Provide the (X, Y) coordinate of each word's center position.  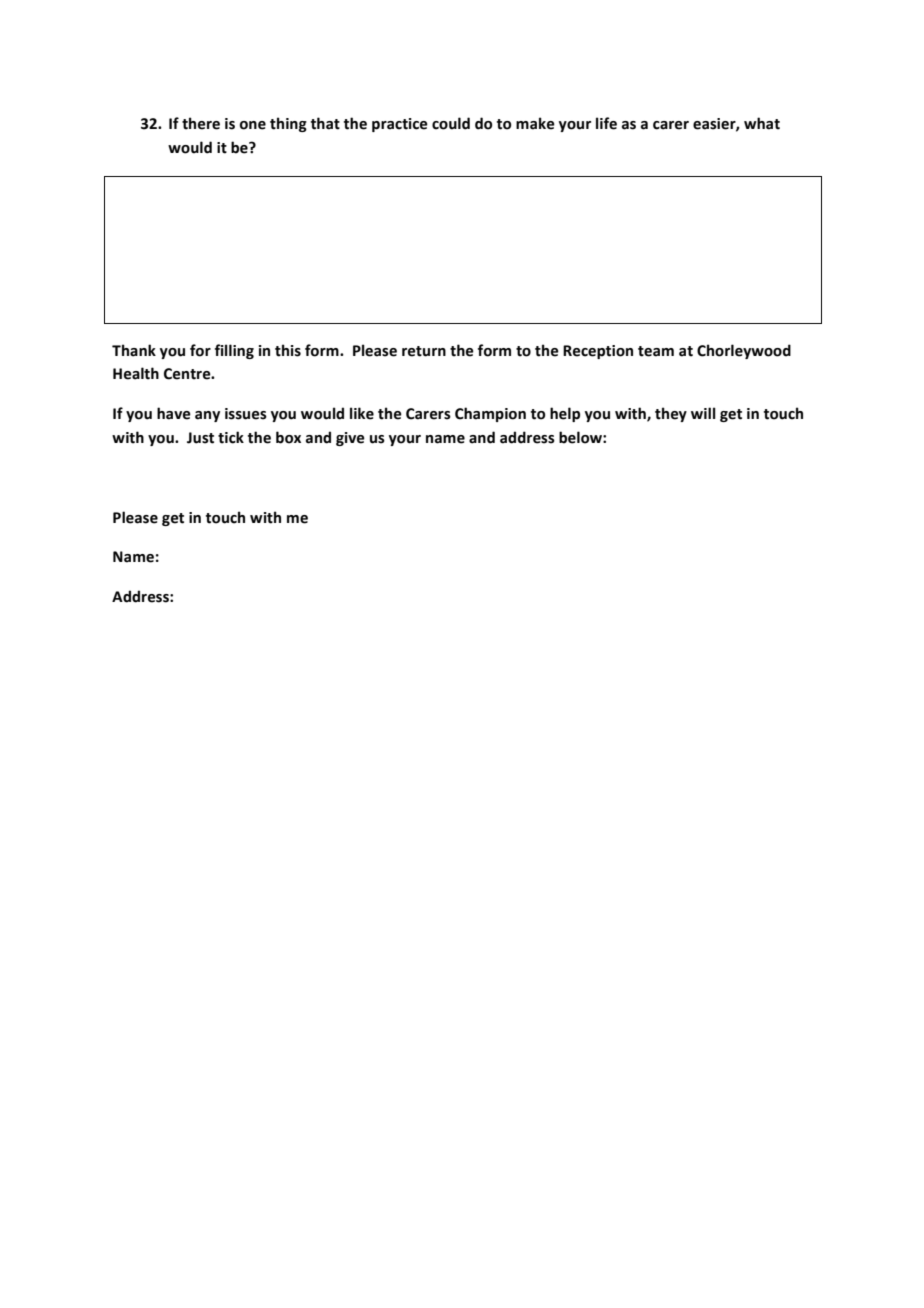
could (451, 123)
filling (234, 351)
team (656, 351)
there (201, 123)
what (762, 123)
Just (200, 438)
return (424, 351)
